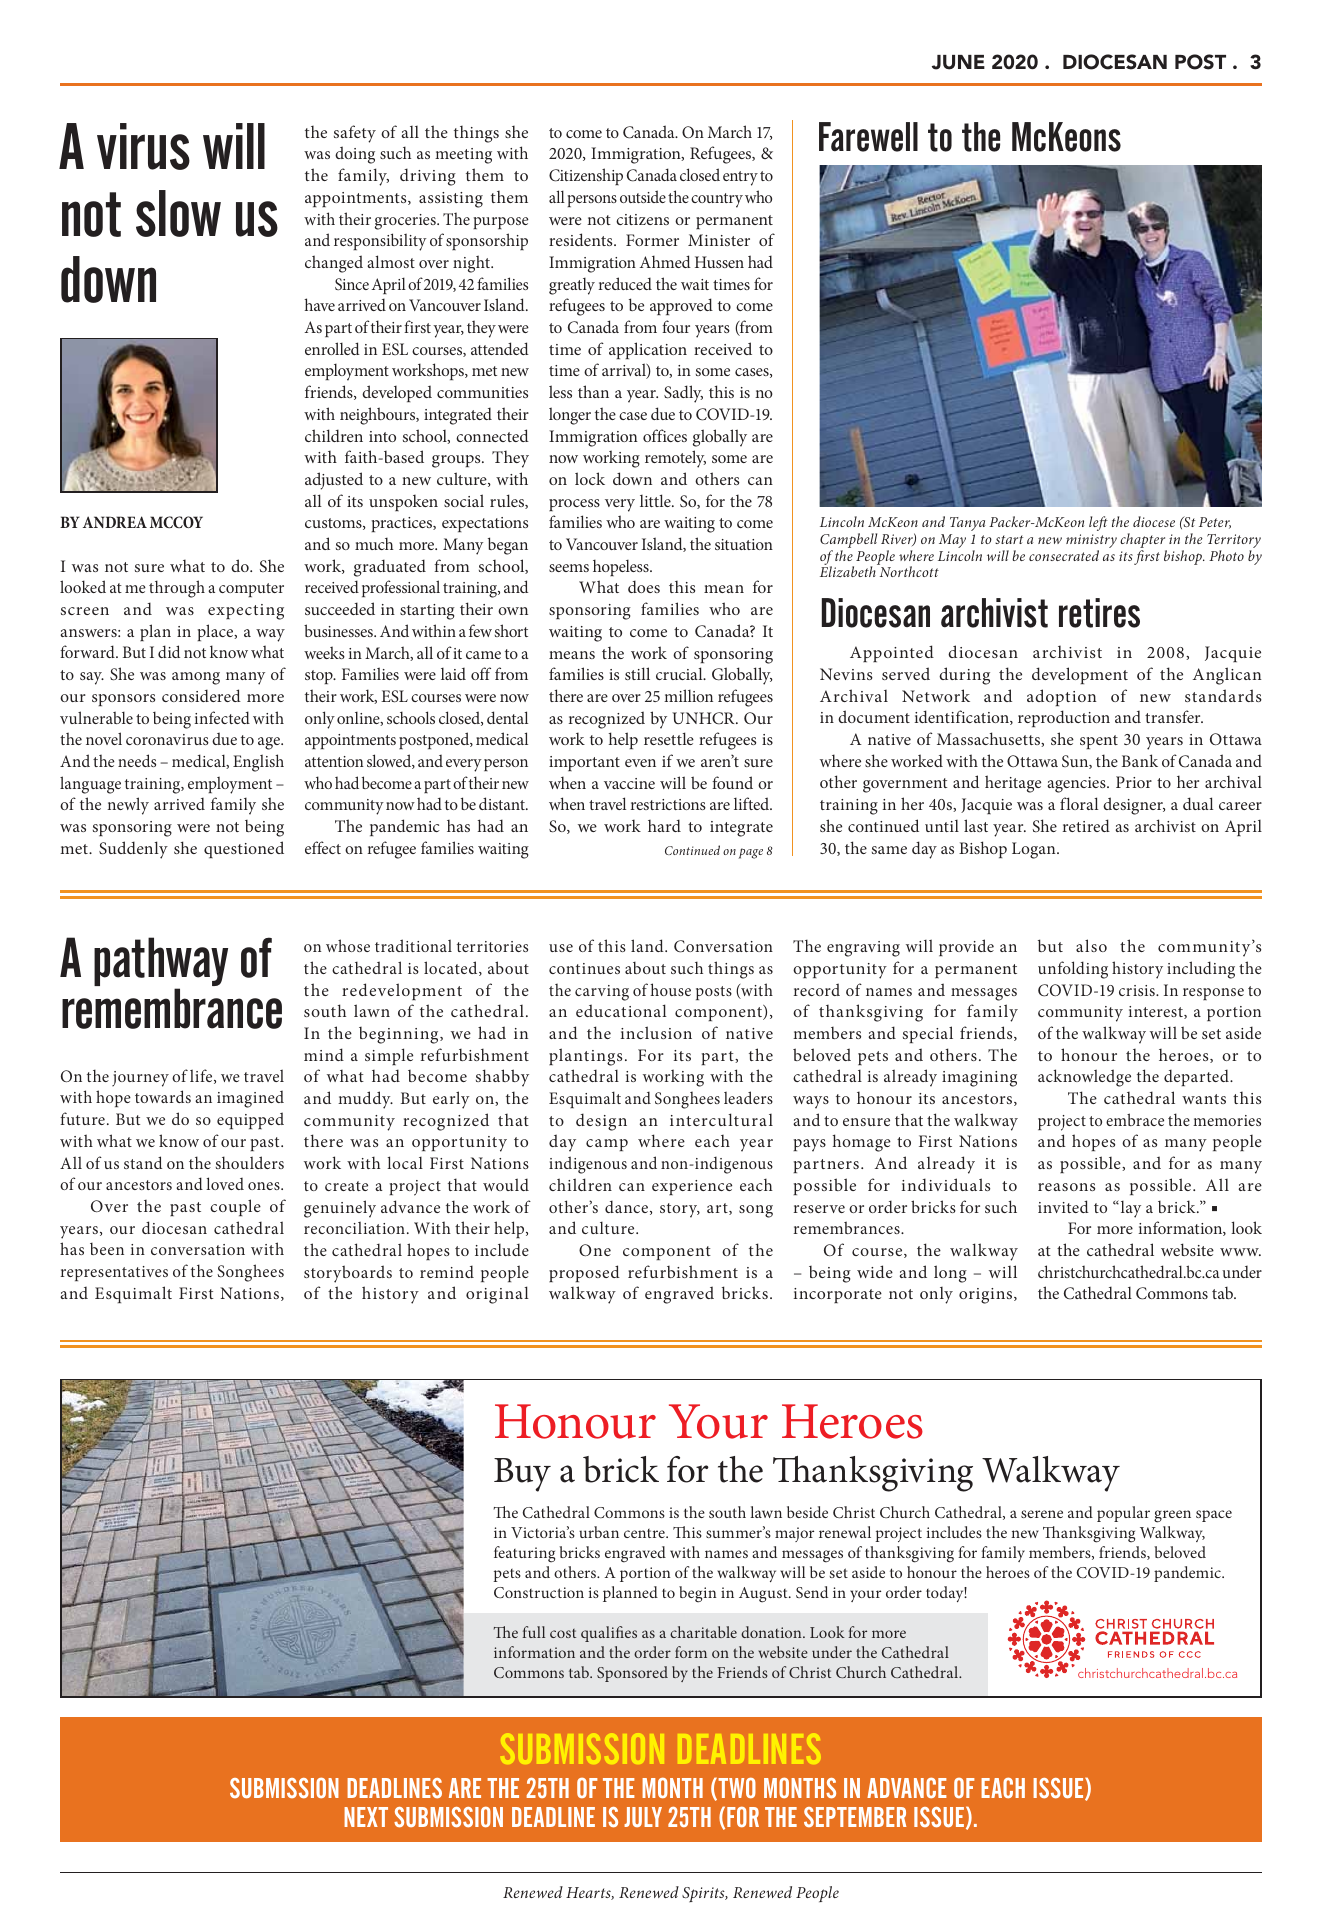  Describe the element at coordinates (643, 196) in the image. I see `outside` at that location.
